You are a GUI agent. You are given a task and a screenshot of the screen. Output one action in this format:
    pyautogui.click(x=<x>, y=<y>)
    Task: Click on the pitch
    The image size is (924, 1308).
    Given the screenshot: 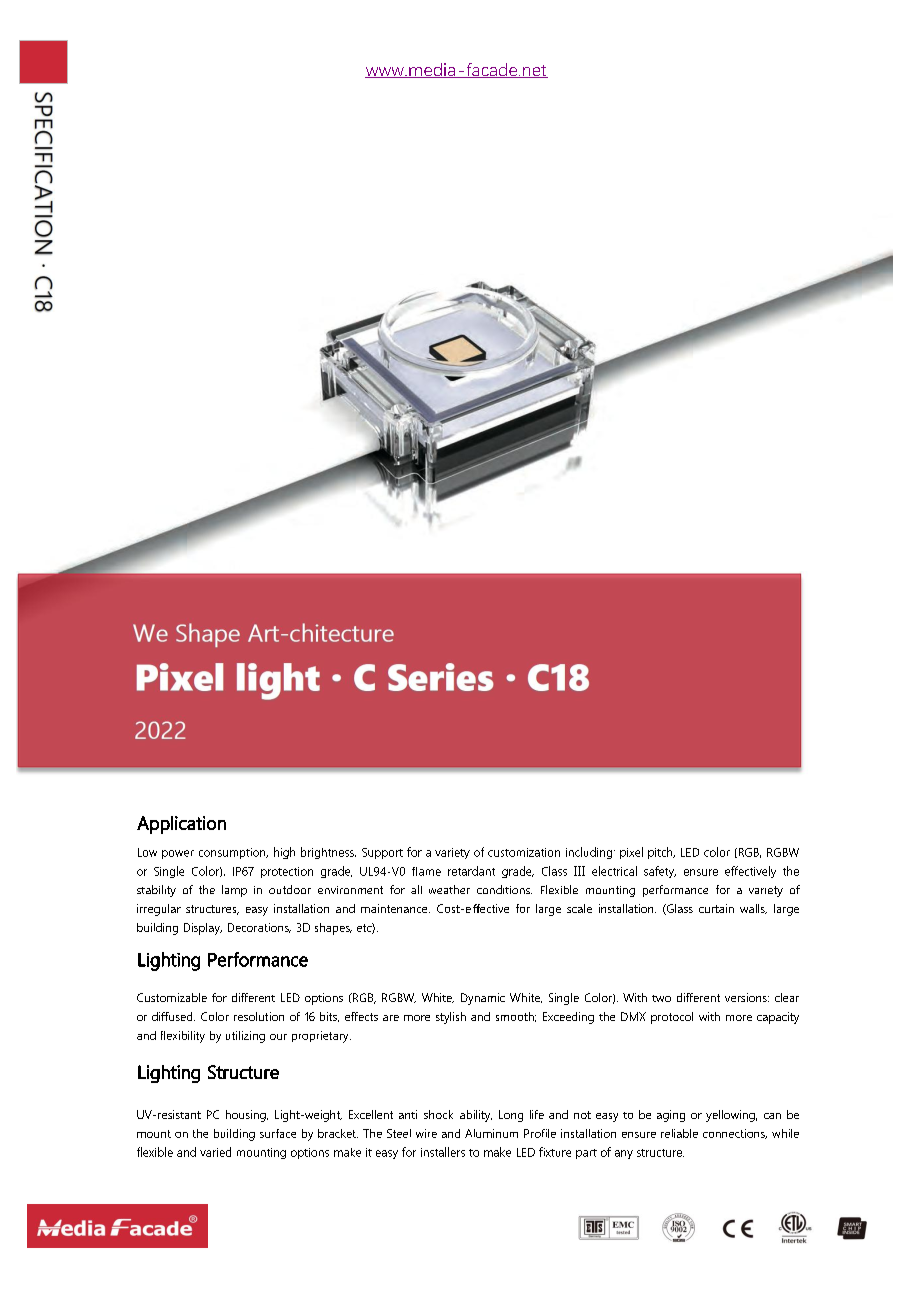 What is the action you would take?
    pyautogui.click(x=661, y=853)
